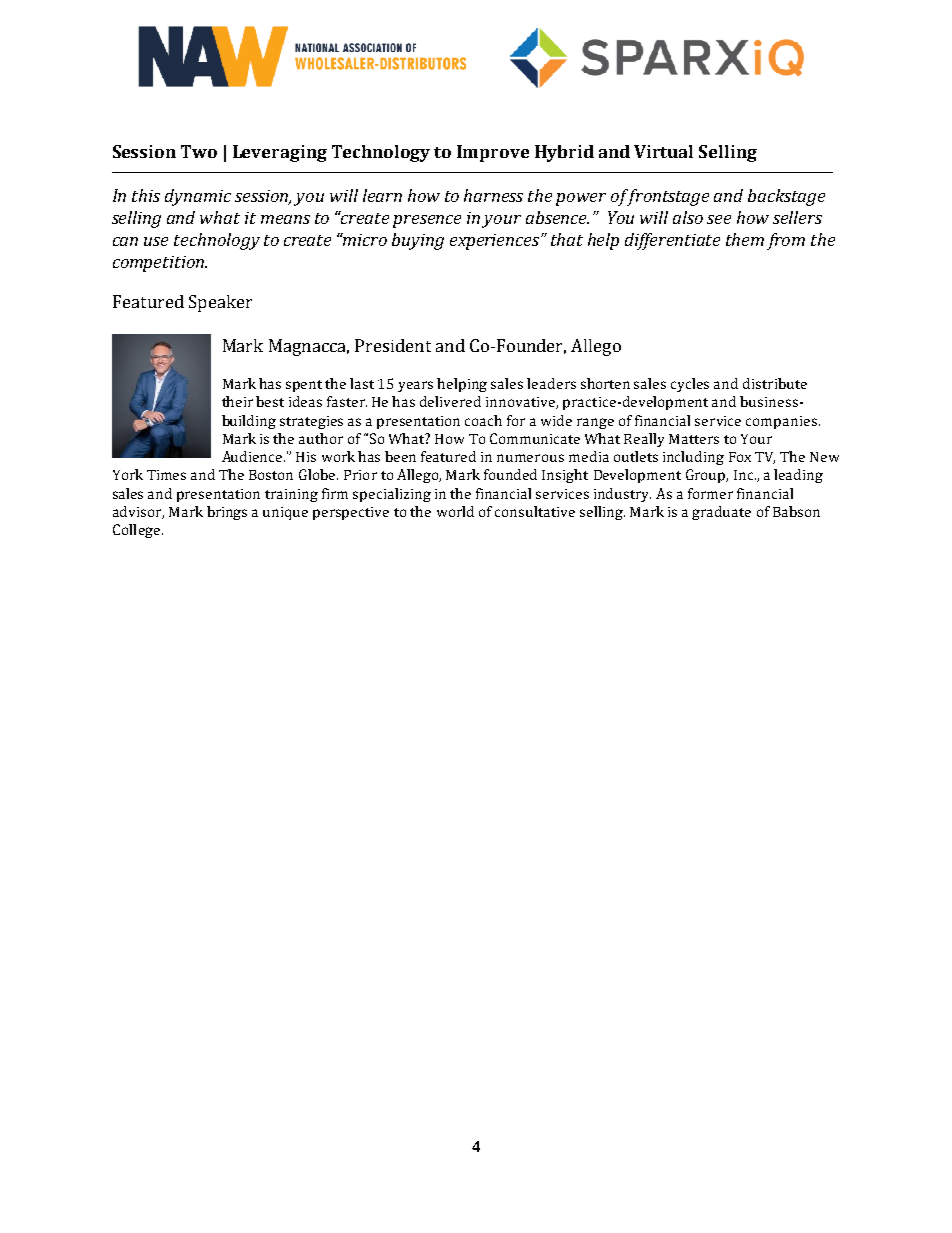 This page has width=952, height=1233. I want to click on President, so click(393, 345).
